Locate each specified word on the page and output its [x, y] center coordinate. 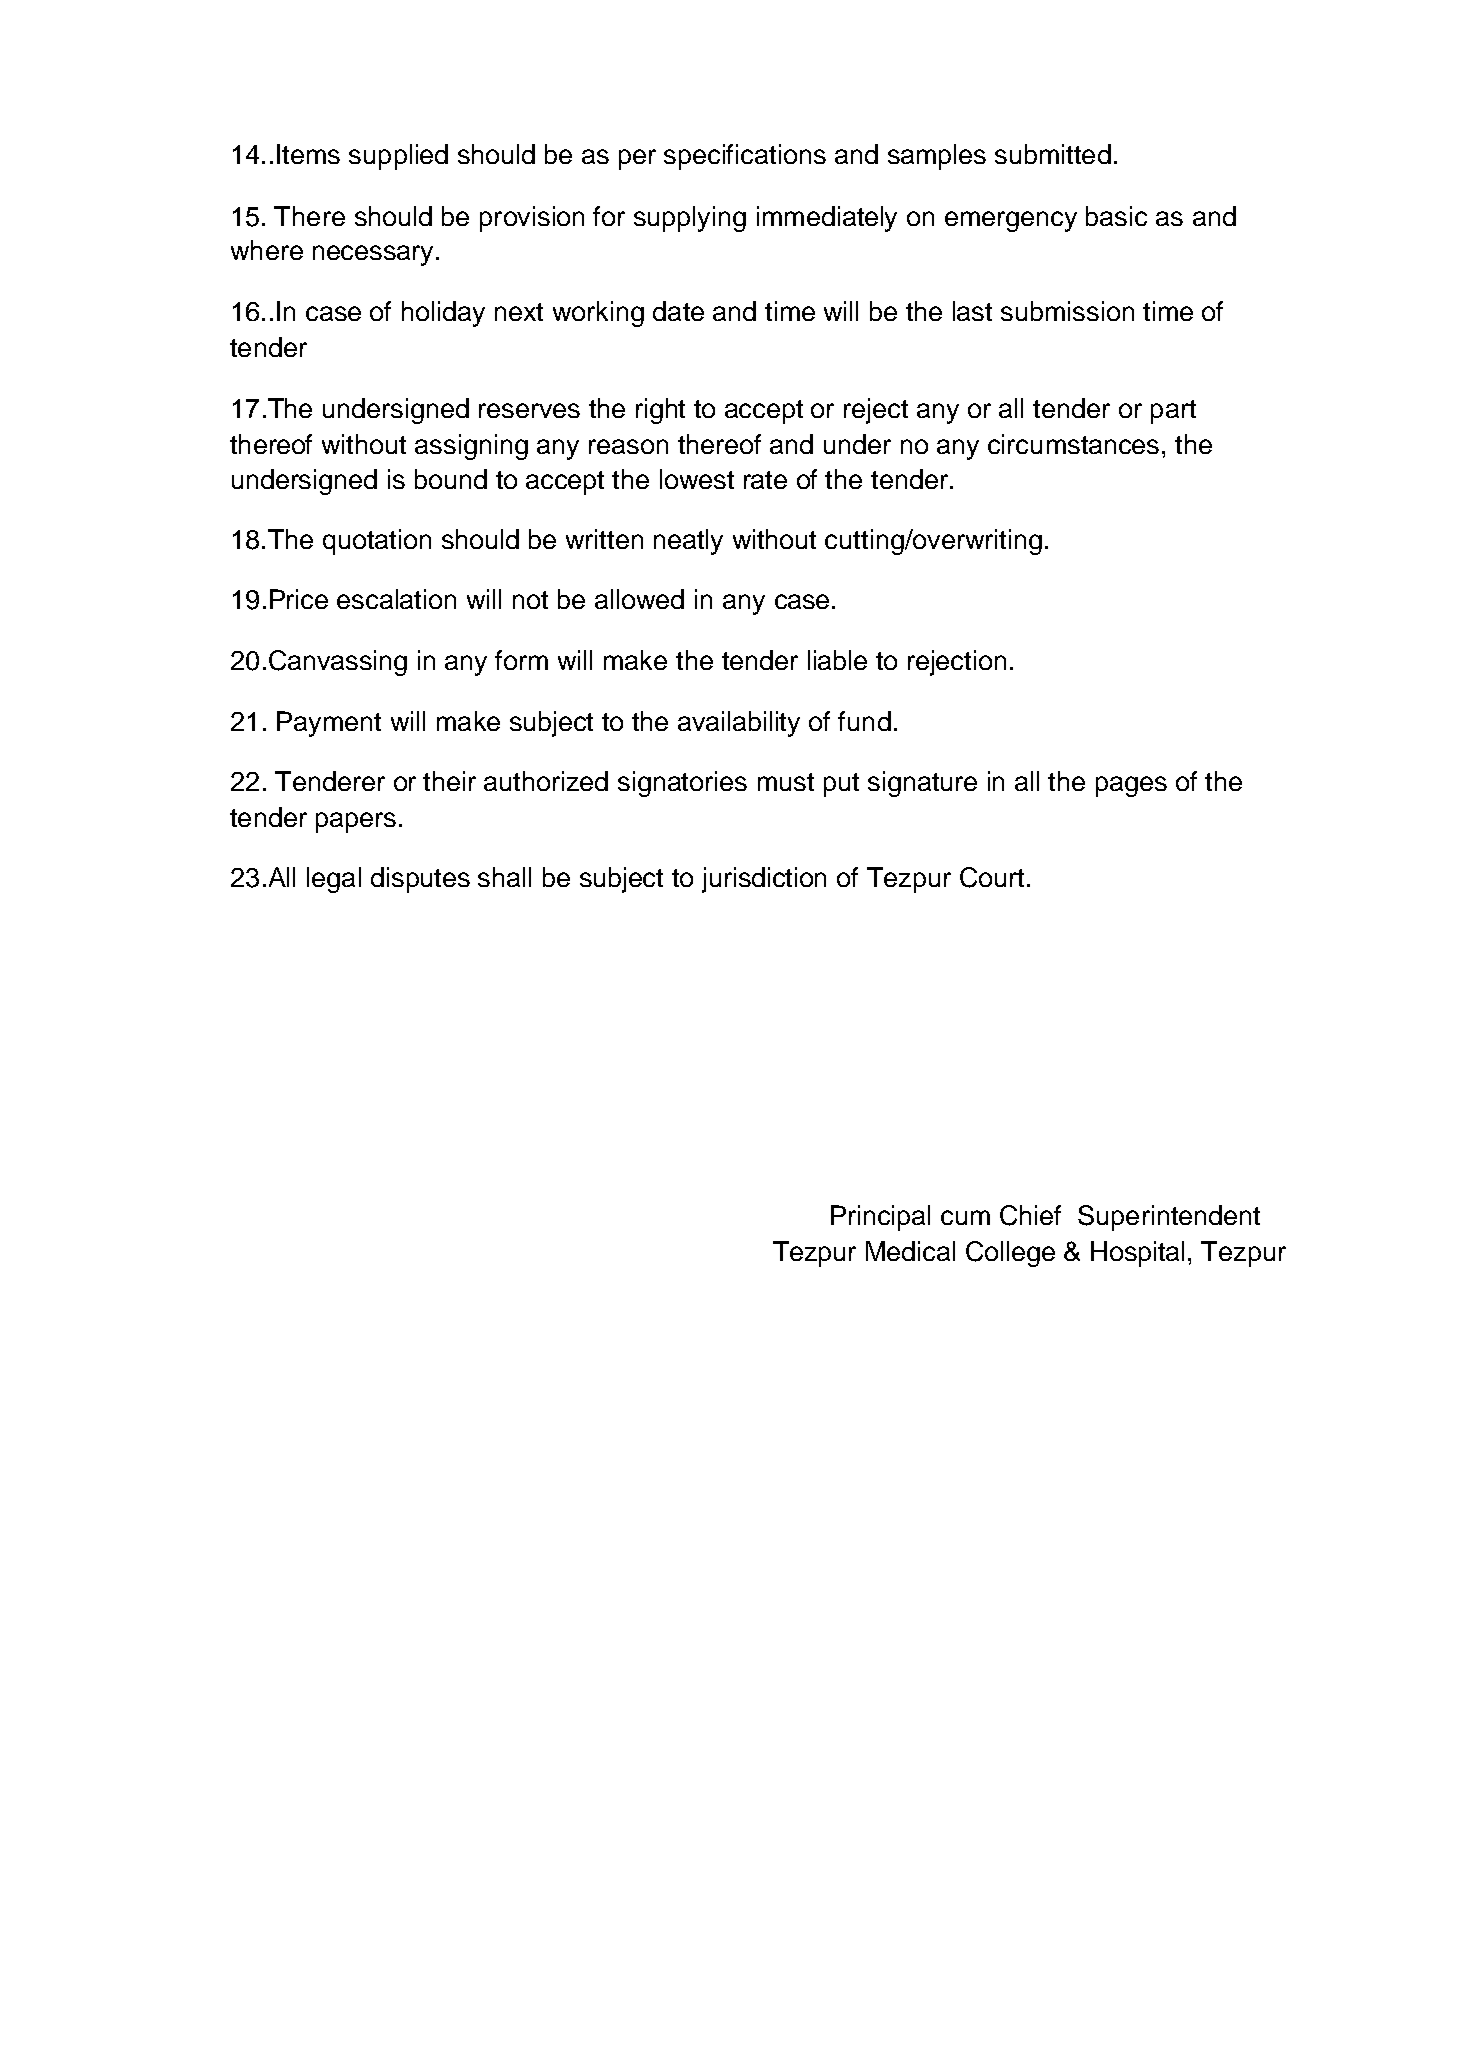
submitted [1053, 154]
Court [992, 877]
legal [334, 880]
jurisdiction [764, 880]
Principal [880, 1218]
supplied [398, 157]
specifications [745, 157]
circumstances [1073, 444]
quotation [377, 542]
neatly [688, 542]
